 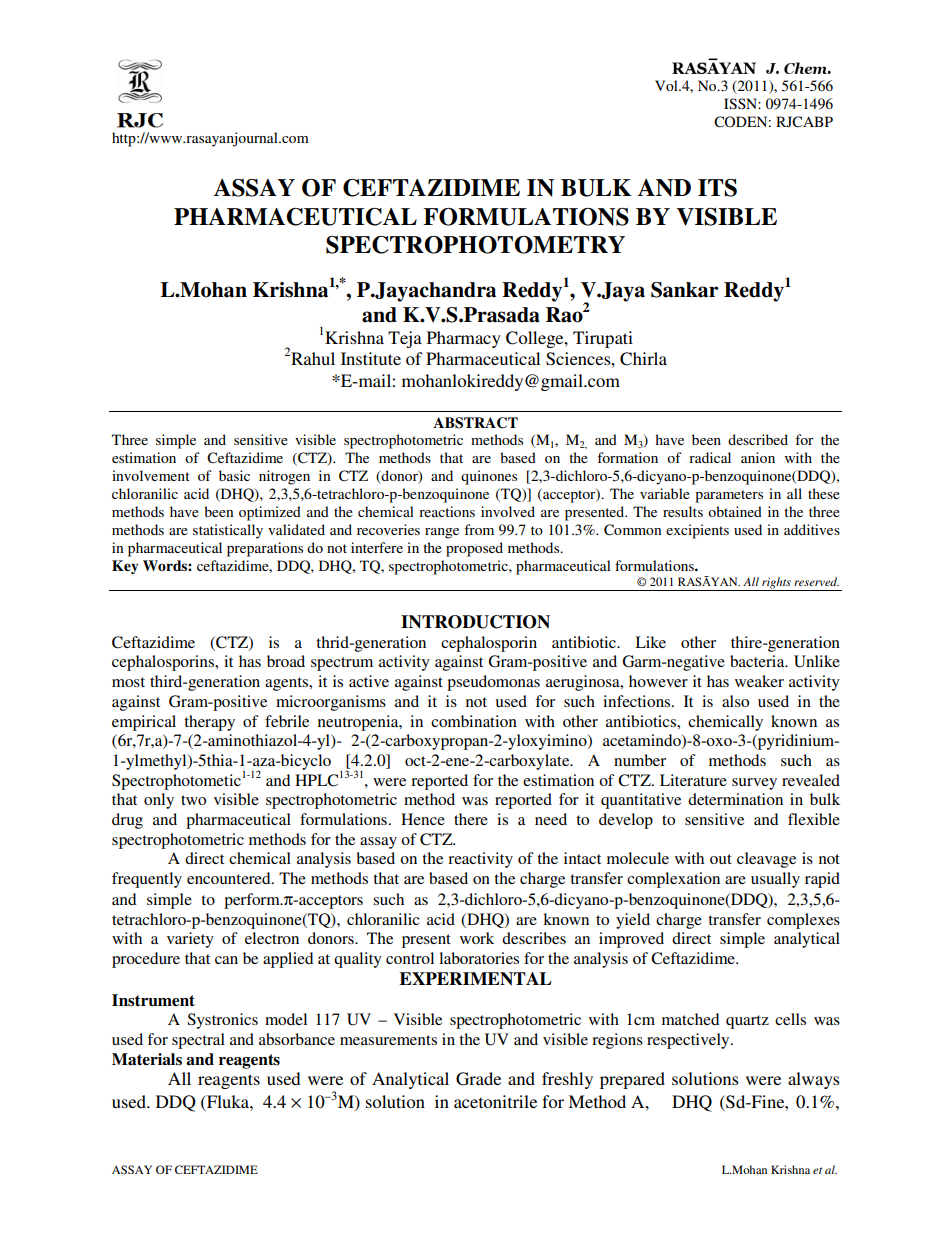 What do you see at coordinates (477, 938) in the screenshot?
I see `work` at bounding box center [477, 938].
